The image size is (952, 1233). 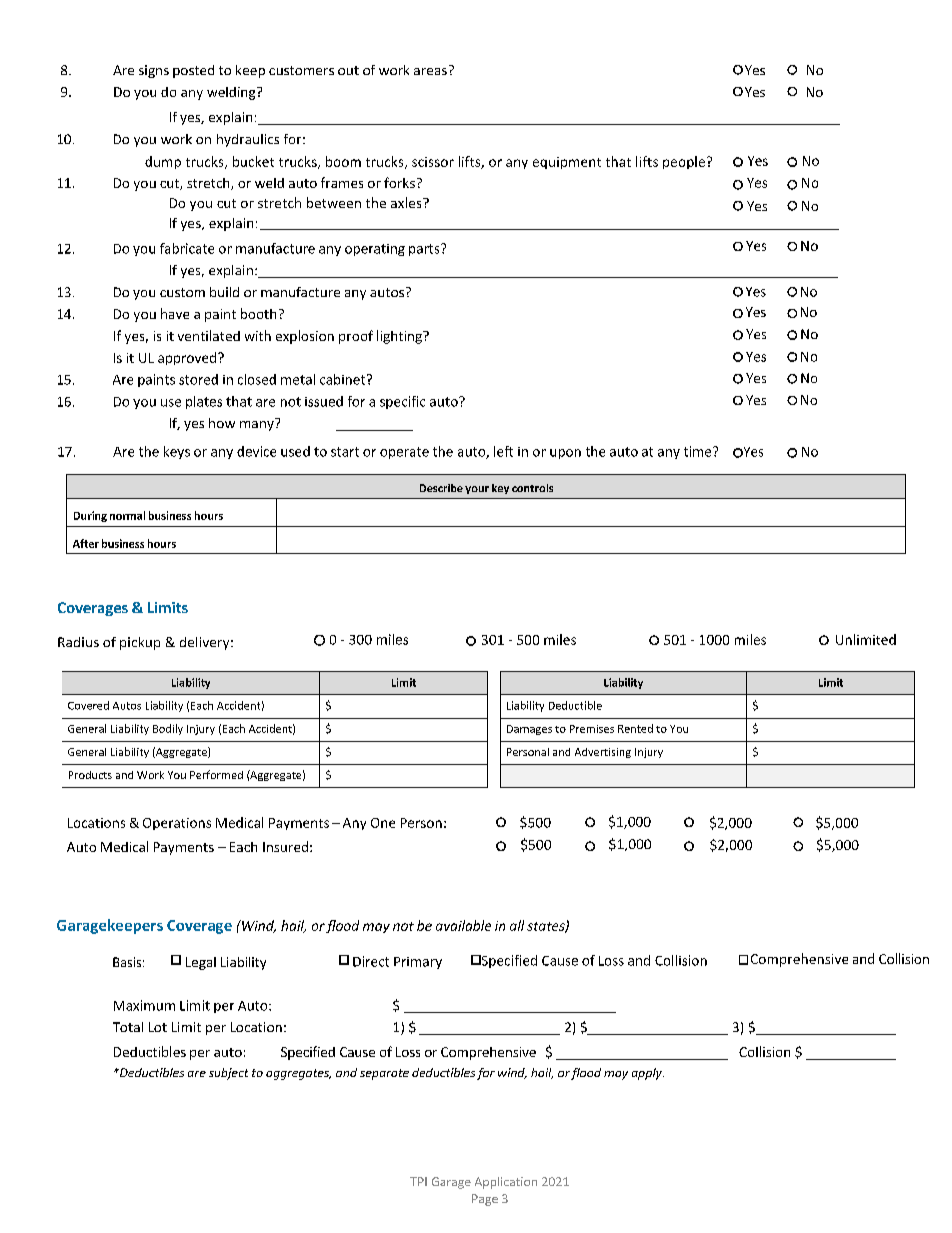 I want to click on out, so click(x=348, y=70).
